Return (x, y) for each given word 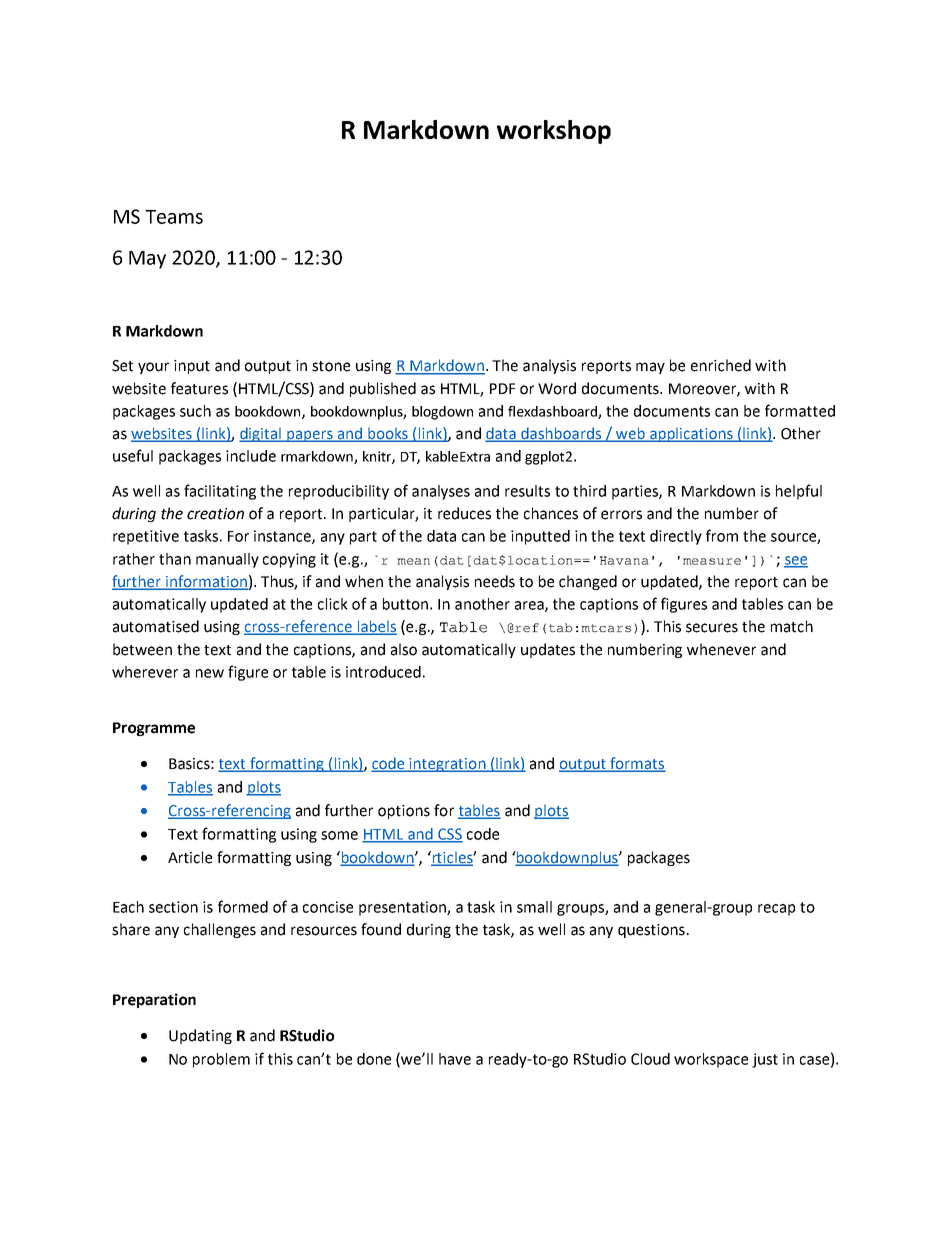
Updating (200, 1036)
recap (776, 910)
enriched (721, 365)
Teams (174, 217)
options (404, 812)
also (404, 649)
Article (190, 857)
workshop (554, 132)
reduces (464, 513)
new (210, 673)
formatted (800, 410)
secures (712, 628)
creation (215, 514)
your (153, 368)
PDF (502, 388)
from (722, 535)
